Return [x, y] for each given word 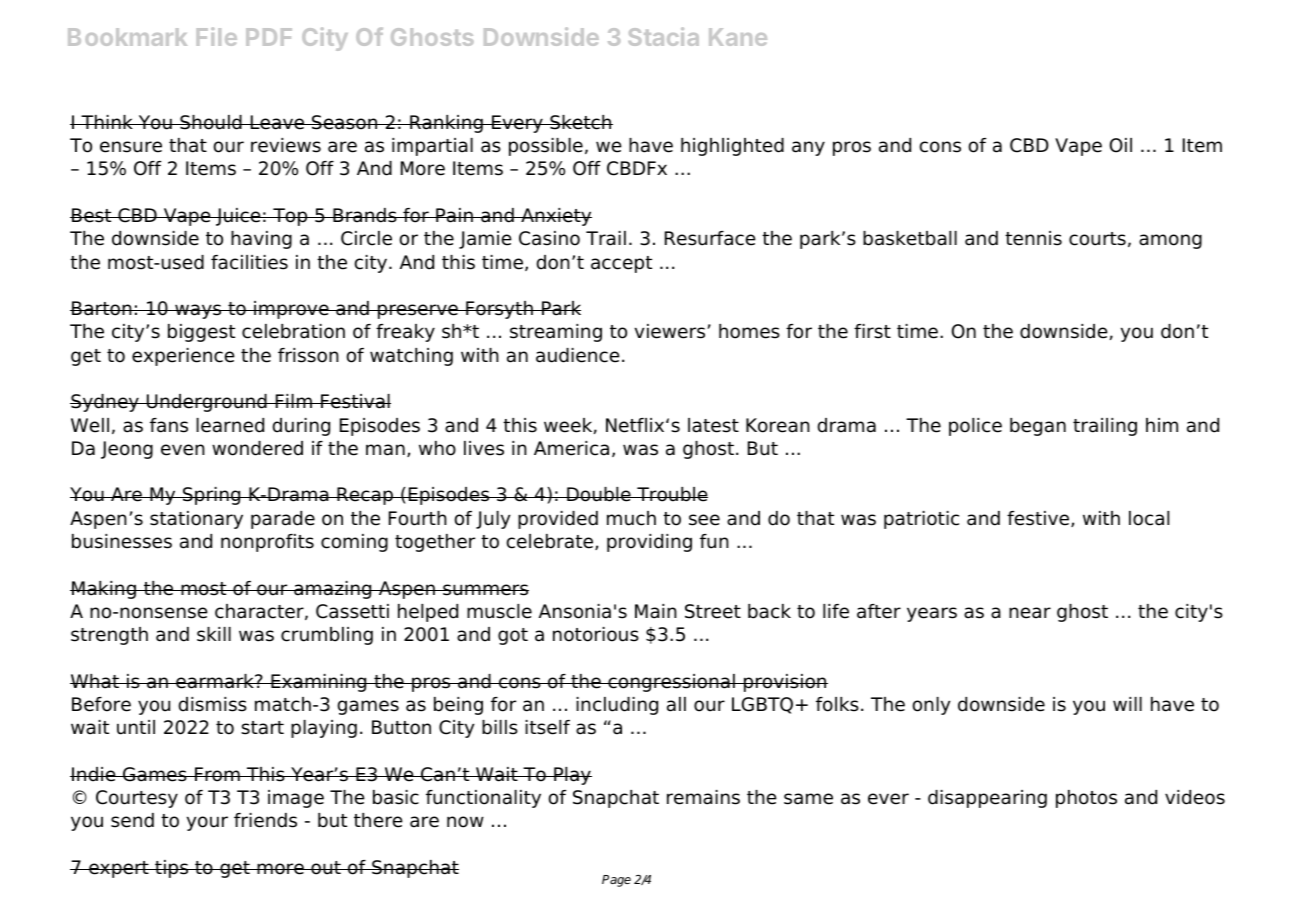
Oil [1121, 145]
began [1038, 427]
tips [172, 869]
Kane [738, 37]
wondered [257, 448]
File [217, 36]
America [571, 448]
